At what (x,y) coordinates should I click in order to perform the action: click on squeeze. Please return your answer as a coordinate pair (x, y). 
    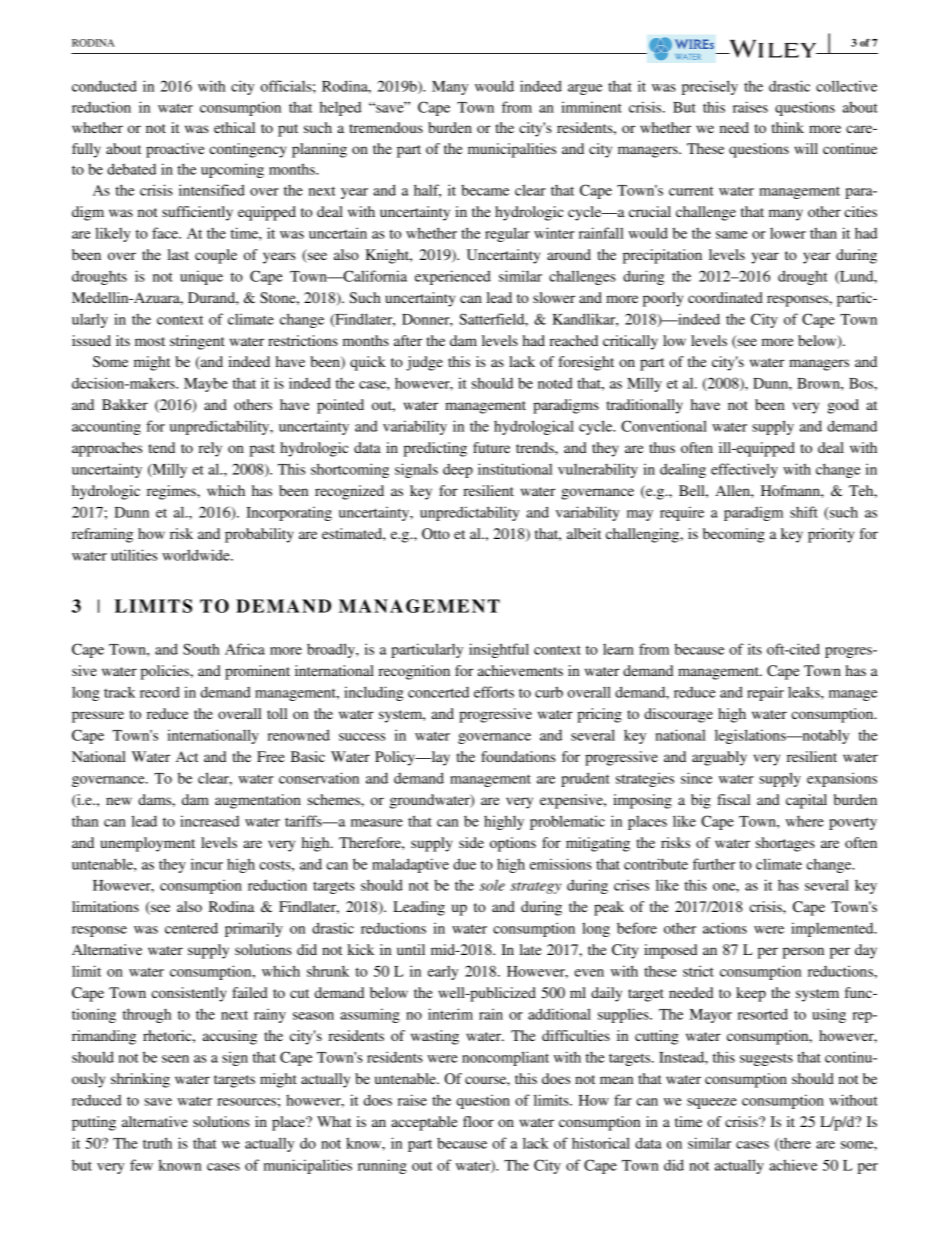
    Looking at the image, I should click on (712, 1103).
